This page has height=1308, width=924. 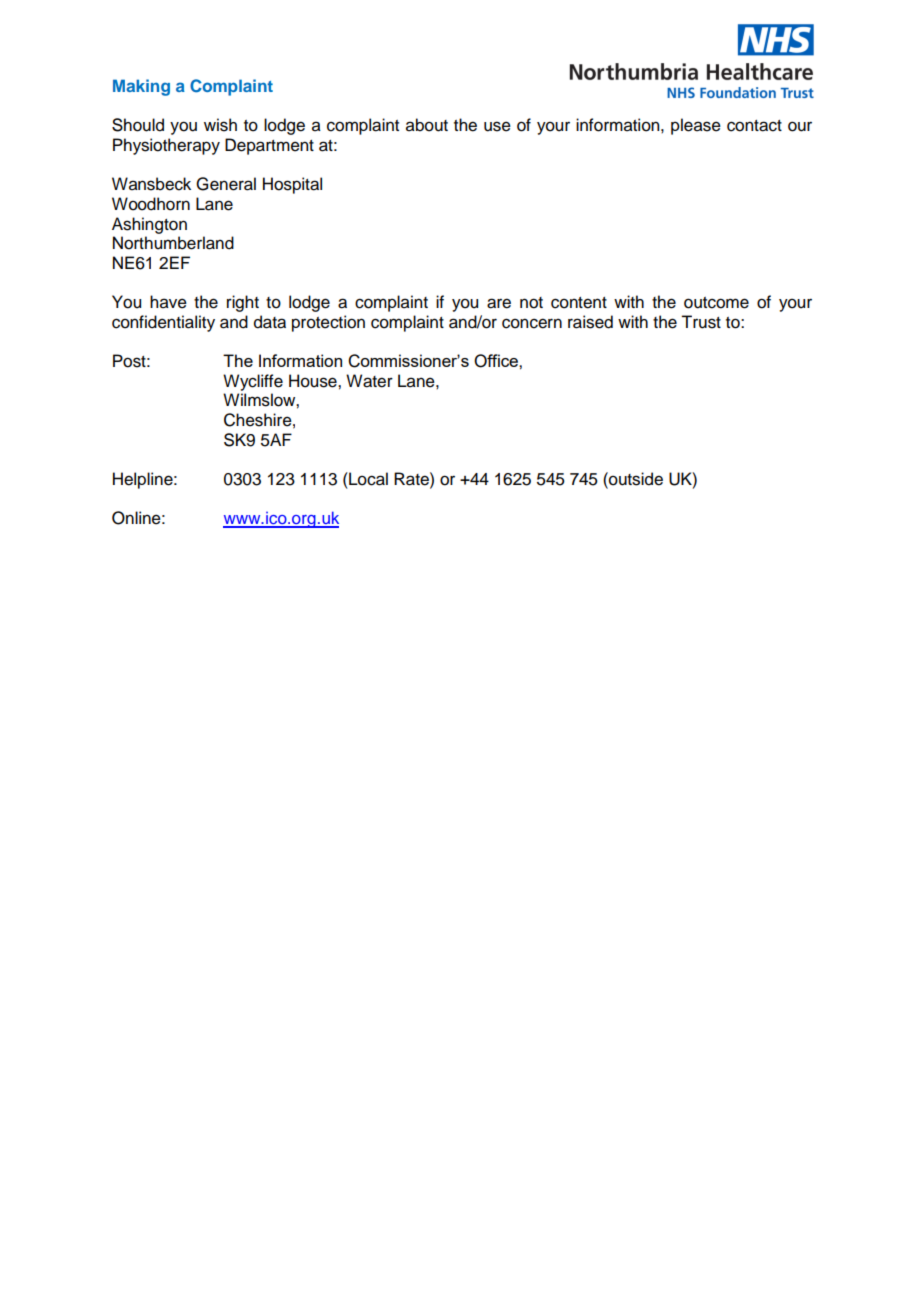 I want to click on Hospital, so click(x=292, y=185).
